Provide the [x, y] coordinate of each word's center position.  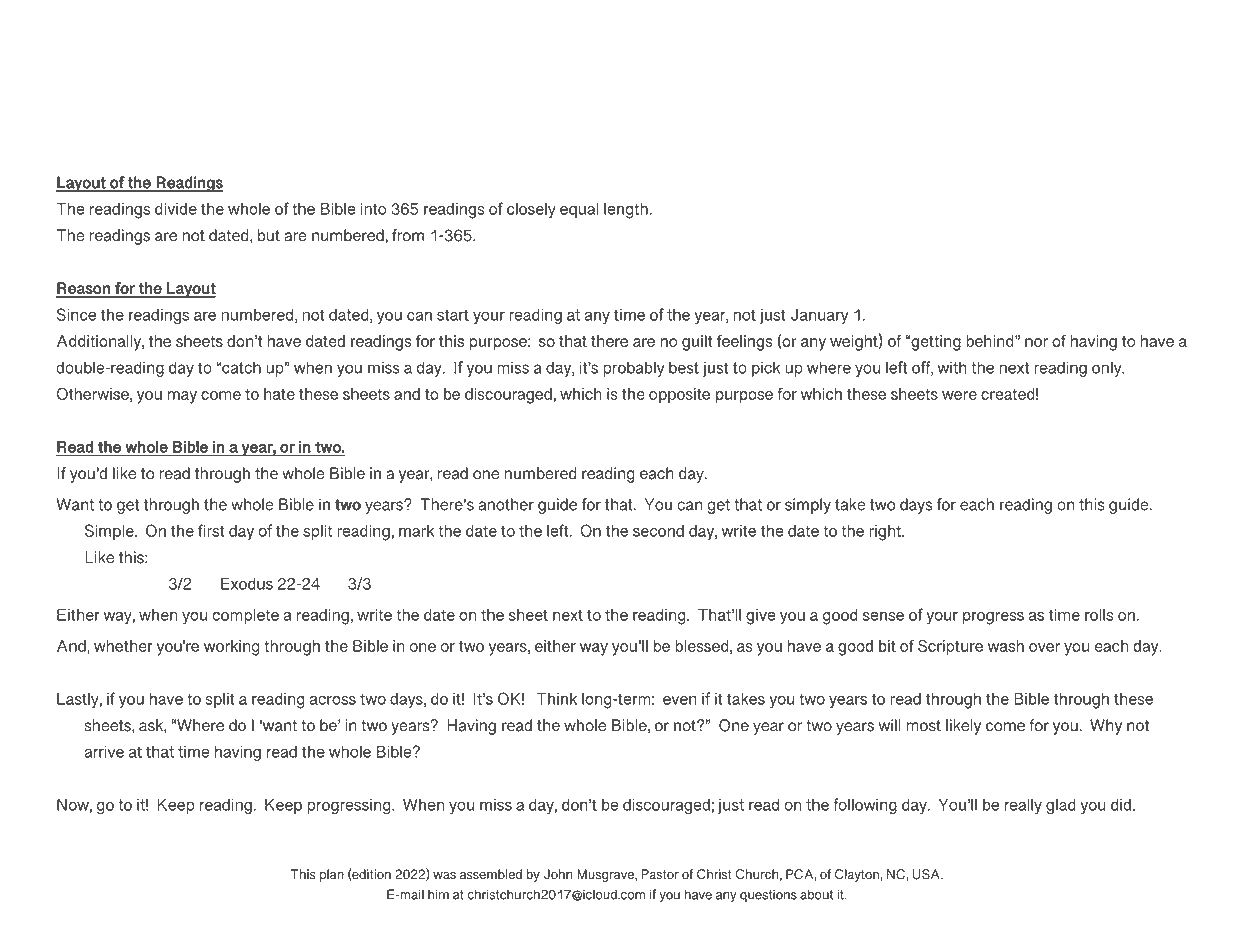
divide [176, 209]
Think [557, 699]
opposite [679, 395]
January [819, 316]
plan [332, 875]
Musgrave [606, 875]
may [182, 397]
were [959, 395]
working [232, 648]
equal [579, 210]
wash [1006, 646]
